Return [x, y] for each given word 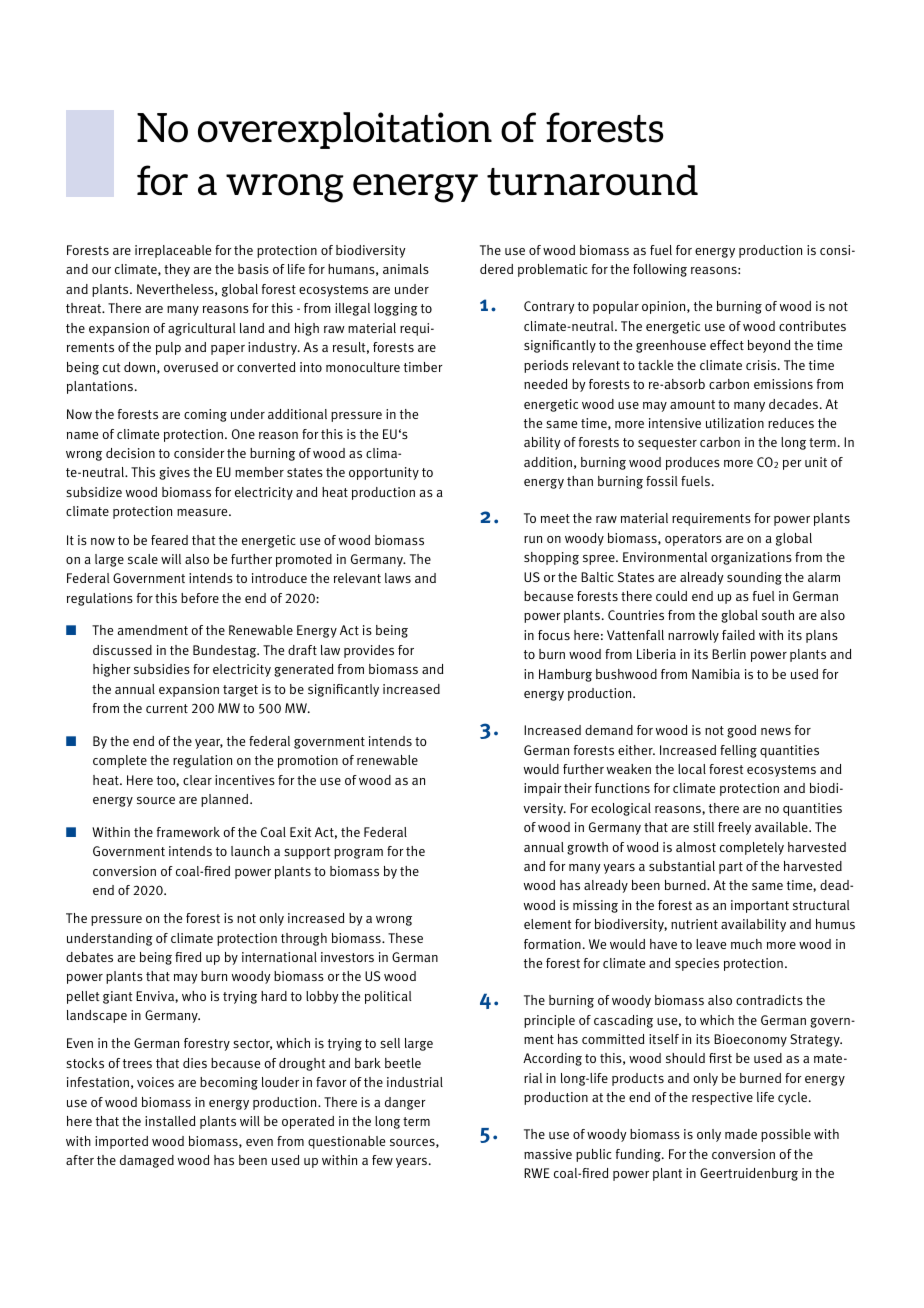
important [760, 906]
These [405, 938]
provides [369, 651]
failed [738, 635]
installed [170, 1121]
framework [188, 832]
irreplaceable [173, 251]
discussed [122, 650]
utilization [735, 423]
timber [423, 367]
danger [405, 1103]
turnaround [592, 180]
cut [111, 367]
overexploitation [345, 130]
